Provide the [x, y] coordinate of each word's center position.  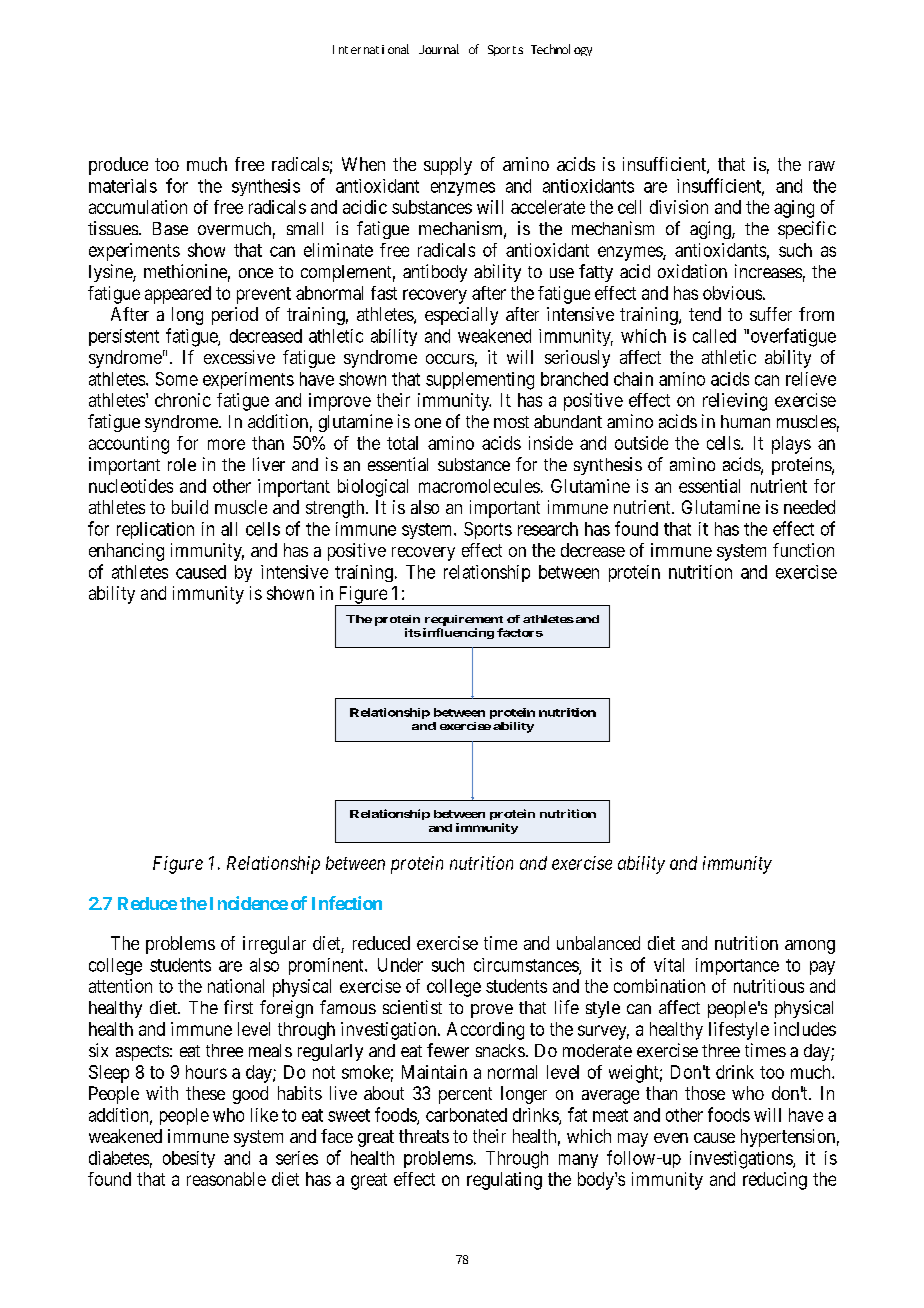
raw [822, 166]
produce [118, 166]
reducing [775, 1181]
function [803, 550]
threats [424, 1136]
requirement [464, 620]
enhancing [126, 552]
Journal [439, 49]
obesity [189, 1159]
